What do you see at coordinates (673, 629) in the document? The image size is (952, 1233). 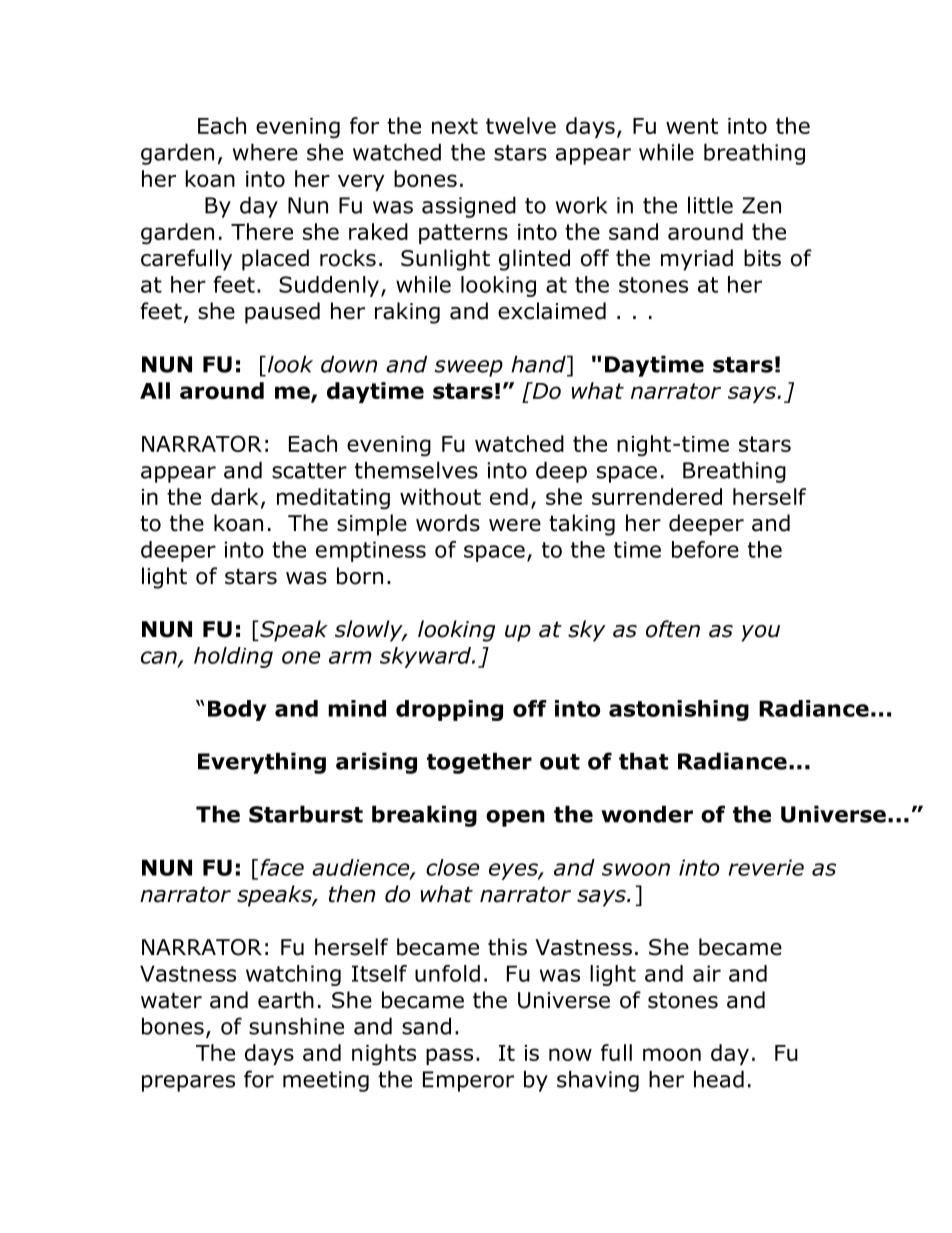 I see `often` at bounding box center [673, 629].
